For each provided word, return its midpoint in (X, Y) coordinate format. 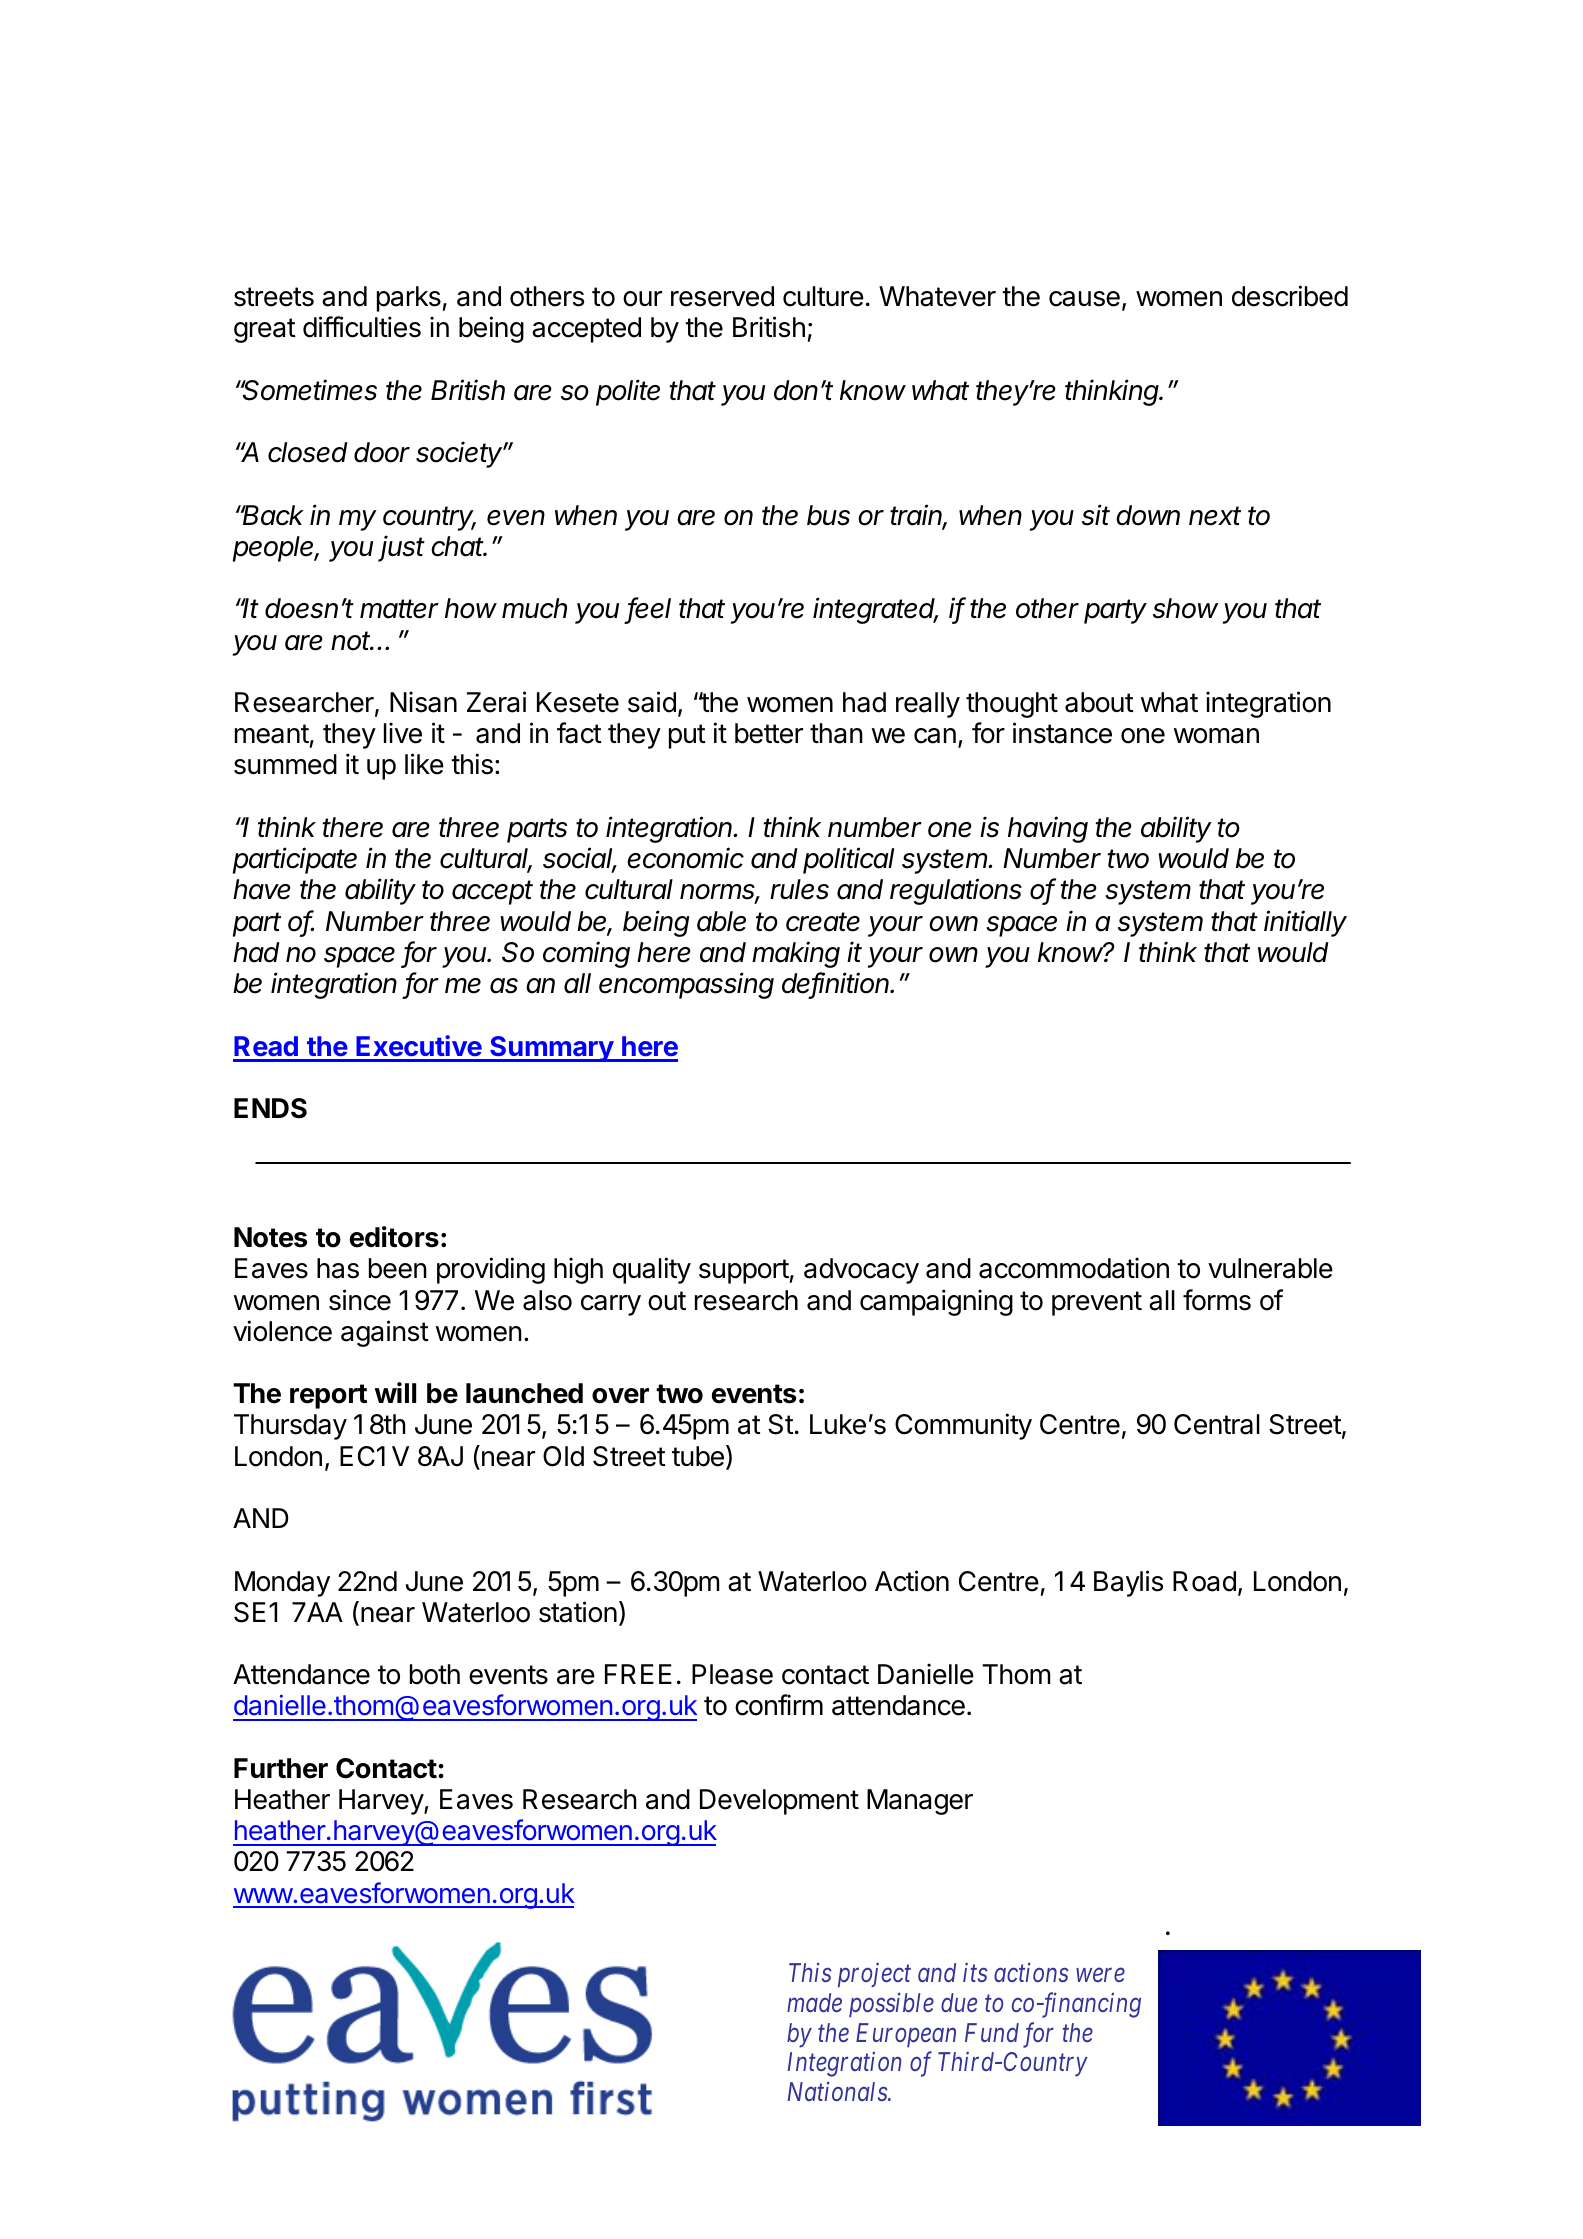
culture (823, 296)
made (814, 2002)
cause (1084, 299)
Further (281, 1768)
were (1100, 1975)
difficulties (362, 327)
